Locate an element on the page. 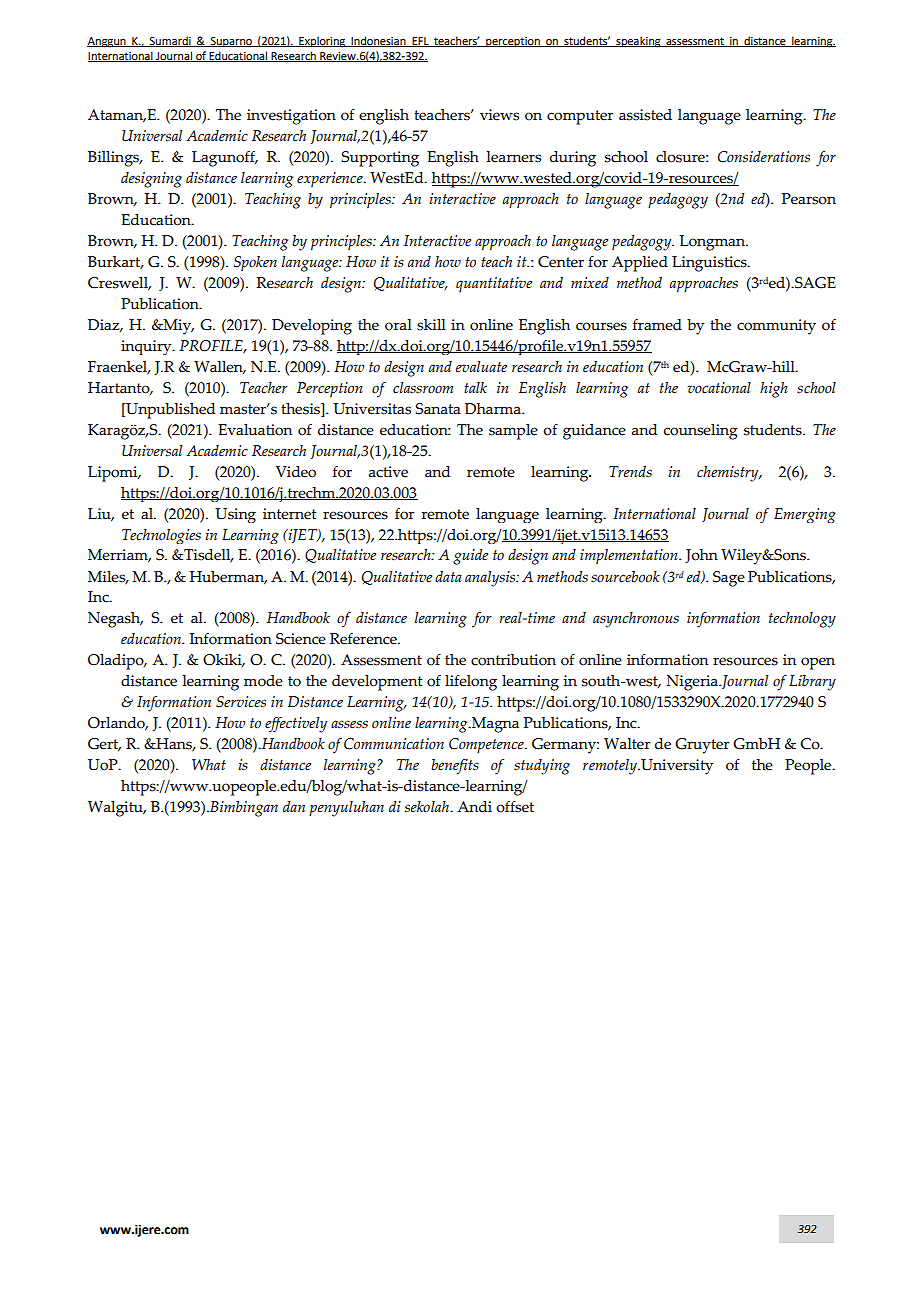 Image resolution: width=924 pixels, height=1308 pixels. inquiry is located at coordinates (147, 347).
